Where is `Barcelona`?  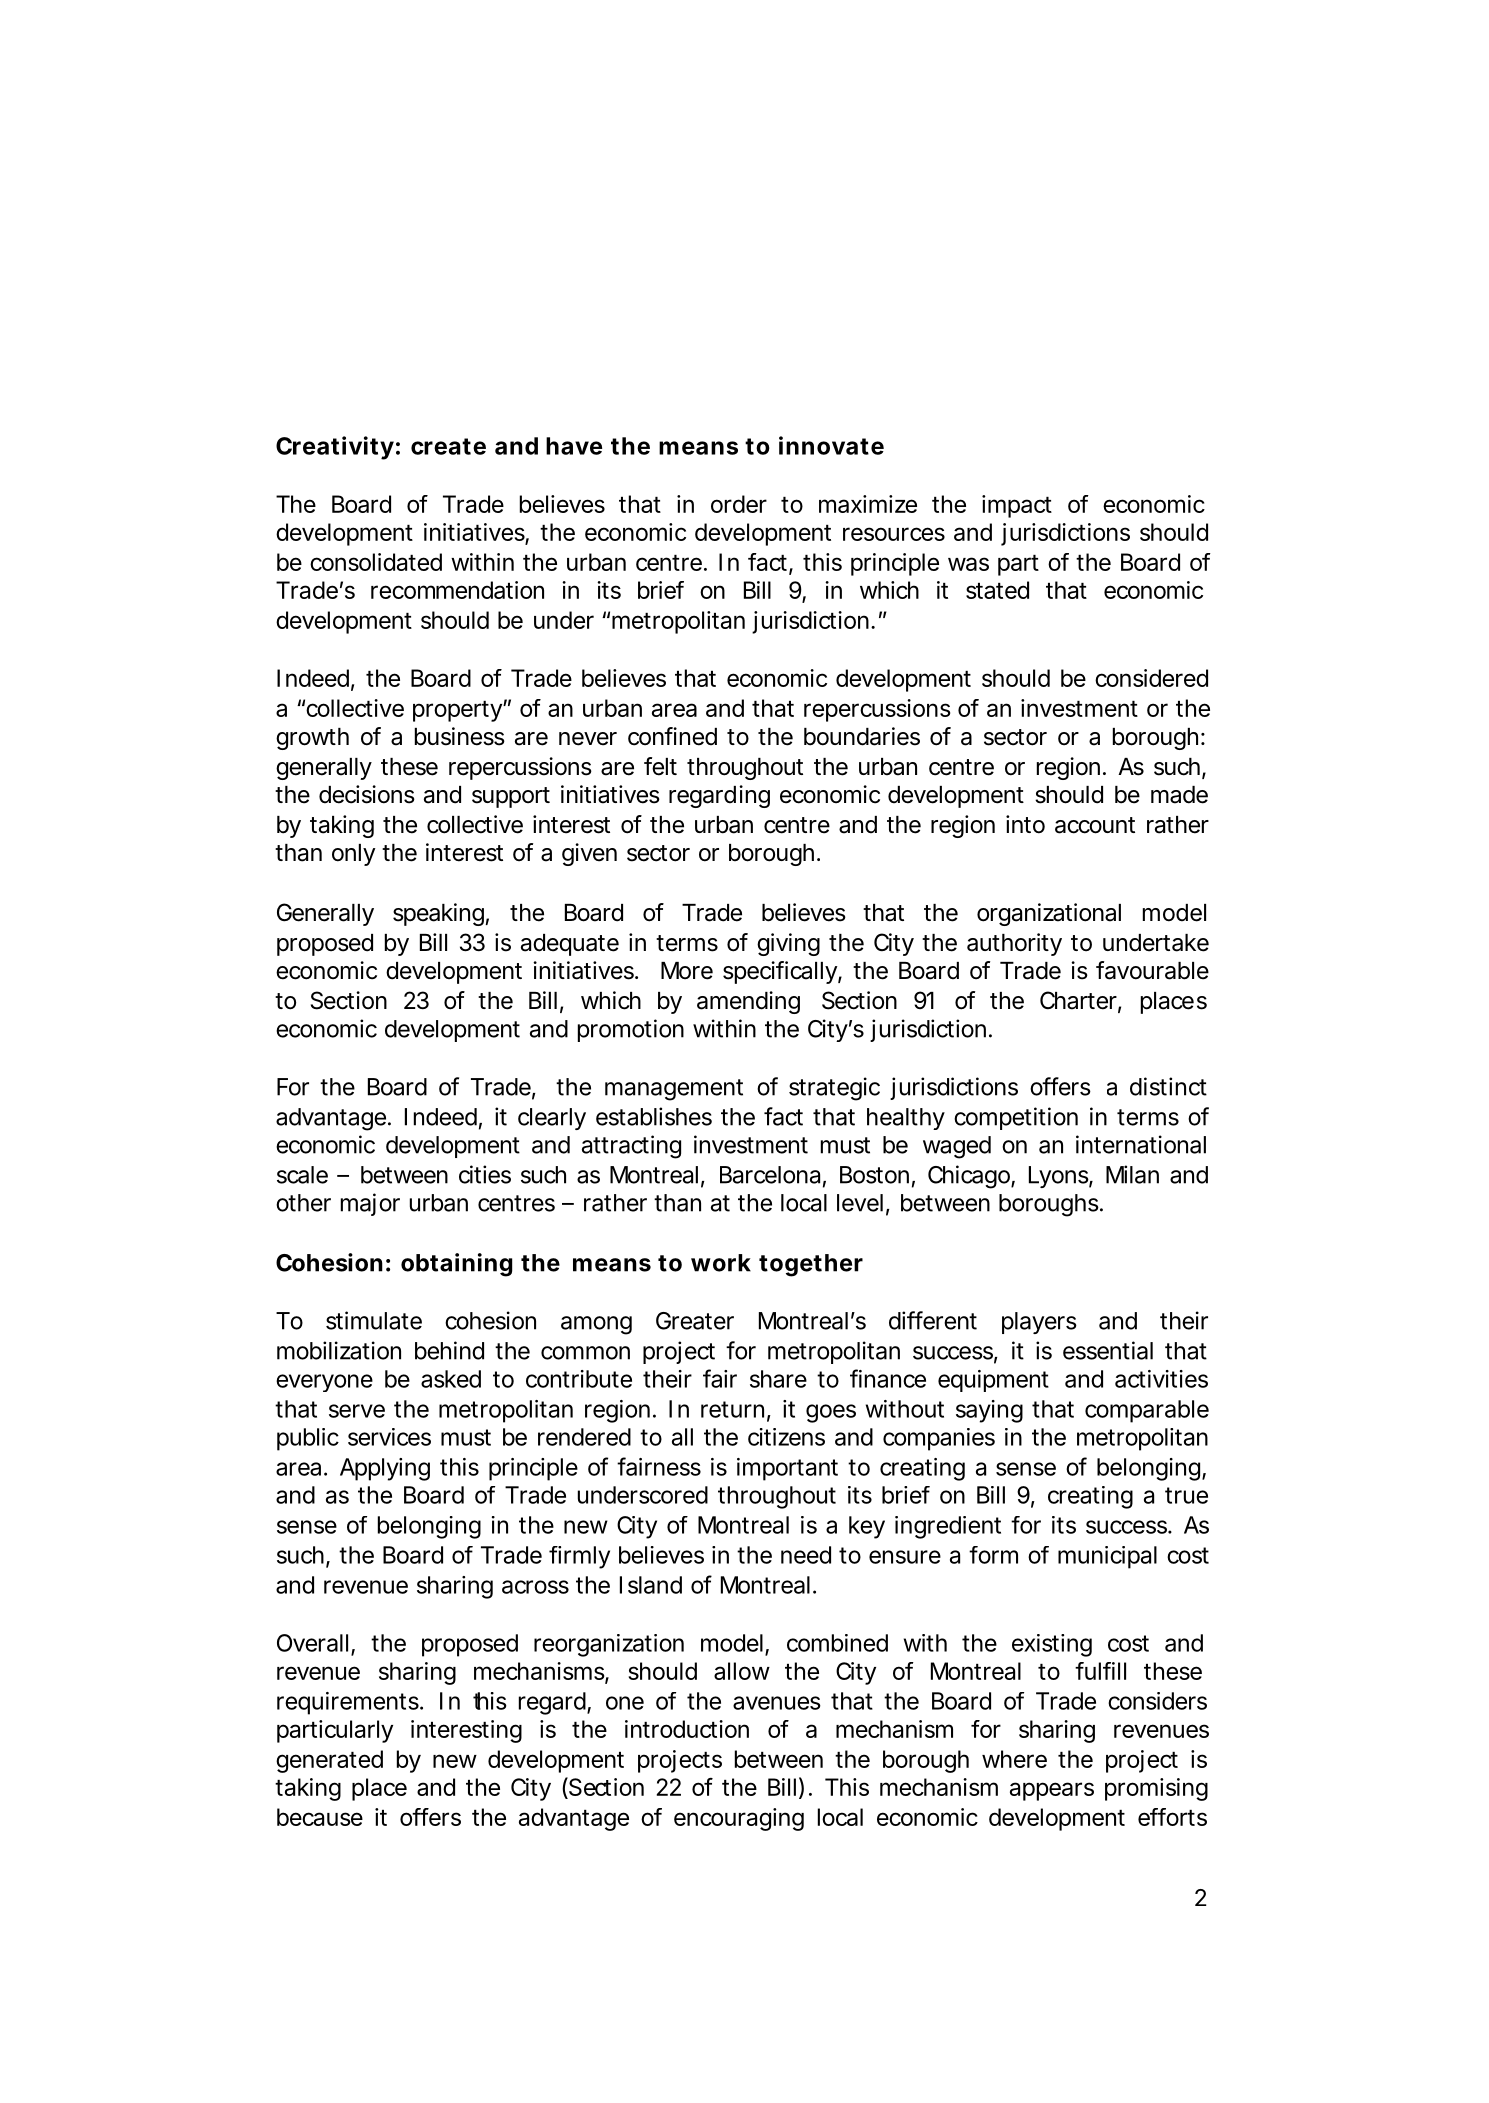 Barcelona is located at coordinates (770, 1175).
